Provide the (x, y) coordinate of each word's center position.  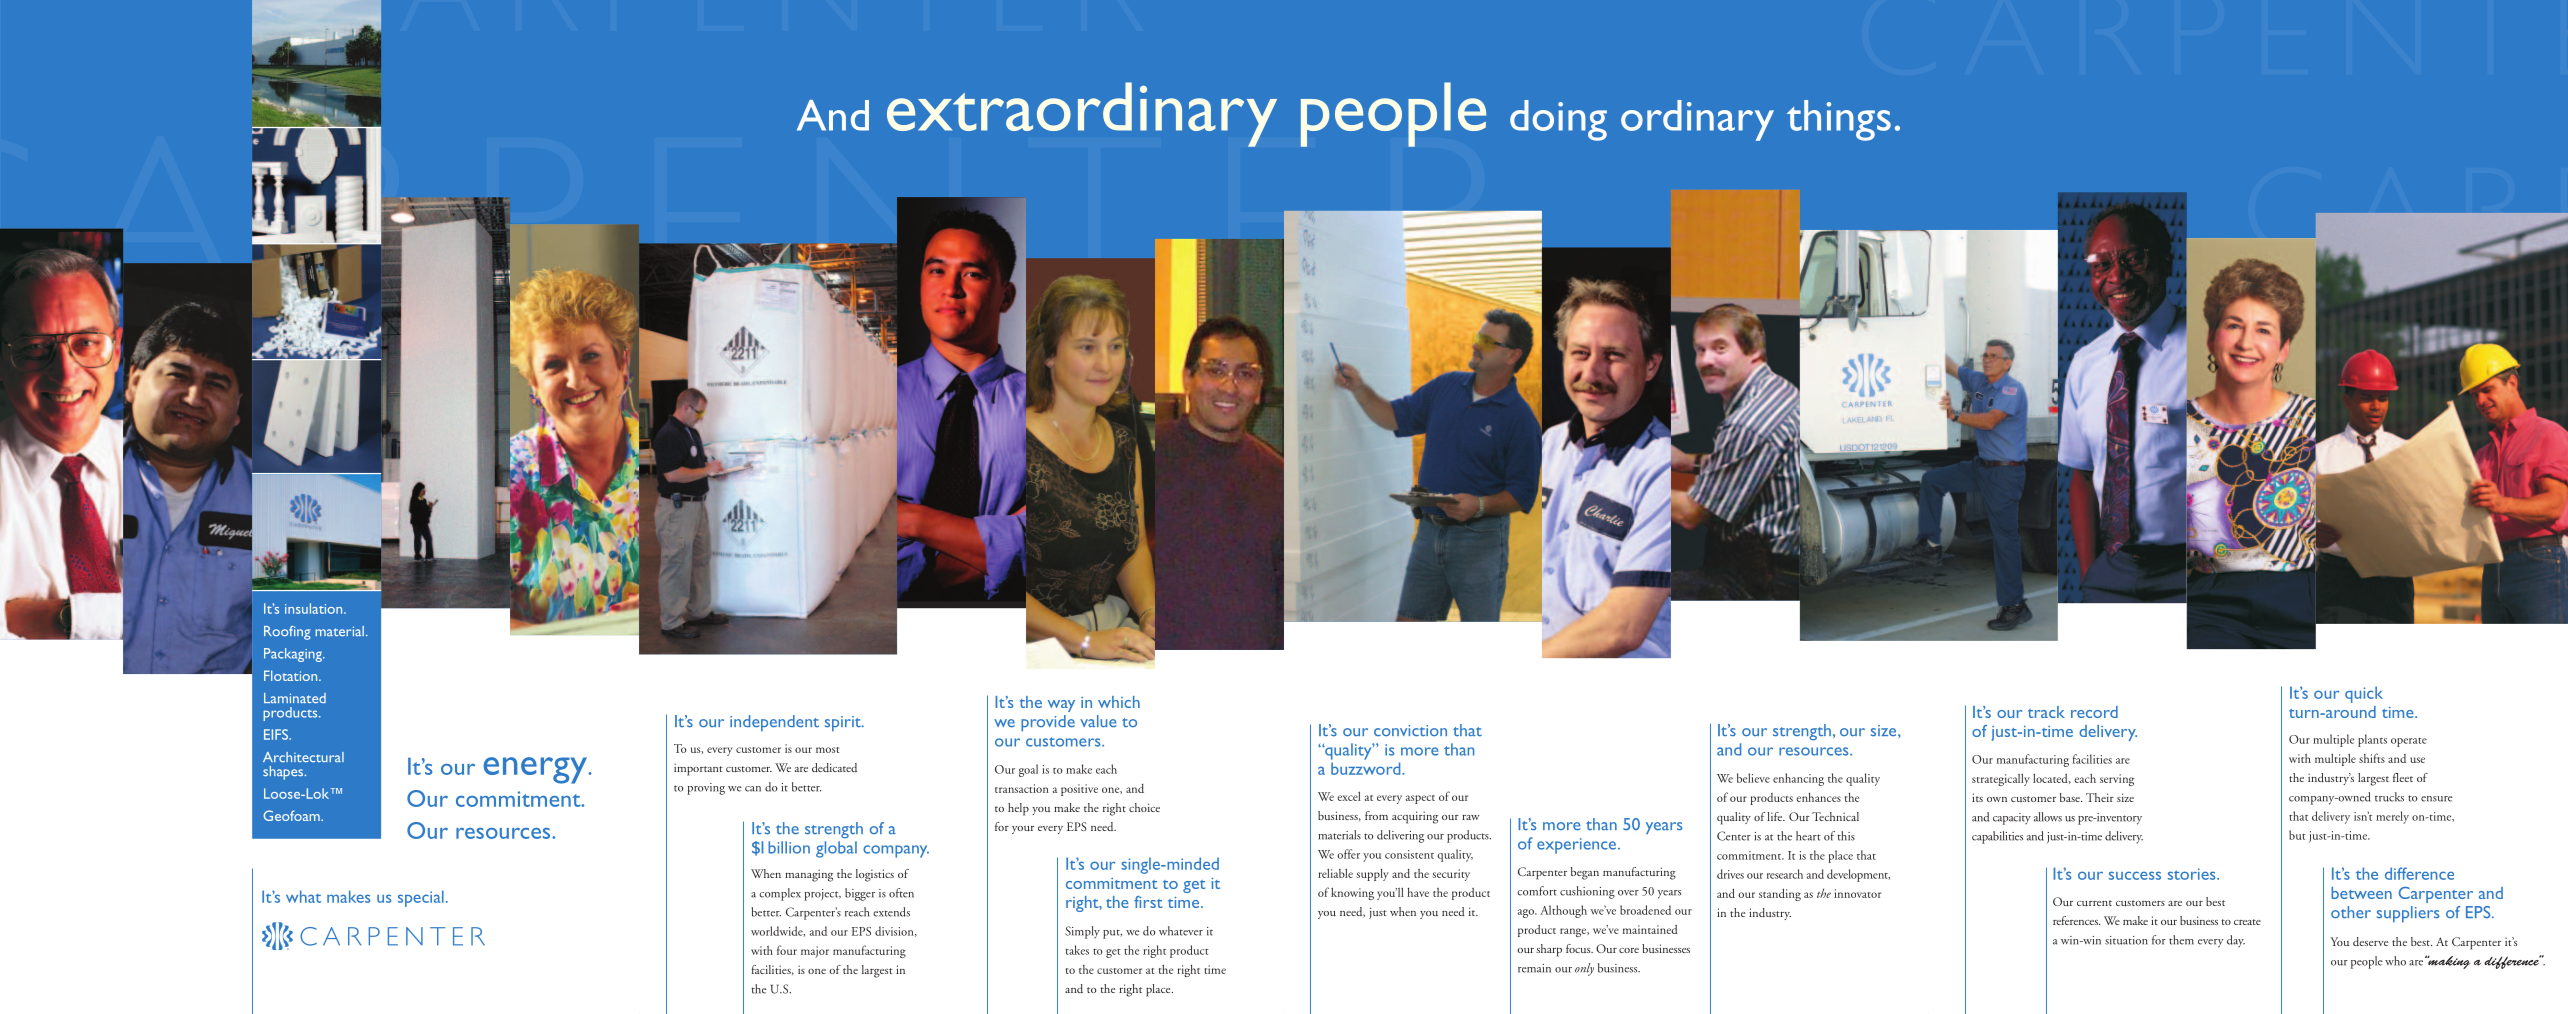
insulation (315, 608)
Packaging (294, 655)
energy (536, 770)
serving (2117, 780)
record (2094, 712)
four (787, 950)
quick (2364, 694)
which (1119, 702)
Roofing (287, 633)
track (2046, 712)
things (1839, 120)
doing (1558, 120)
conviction (1410, 731)
